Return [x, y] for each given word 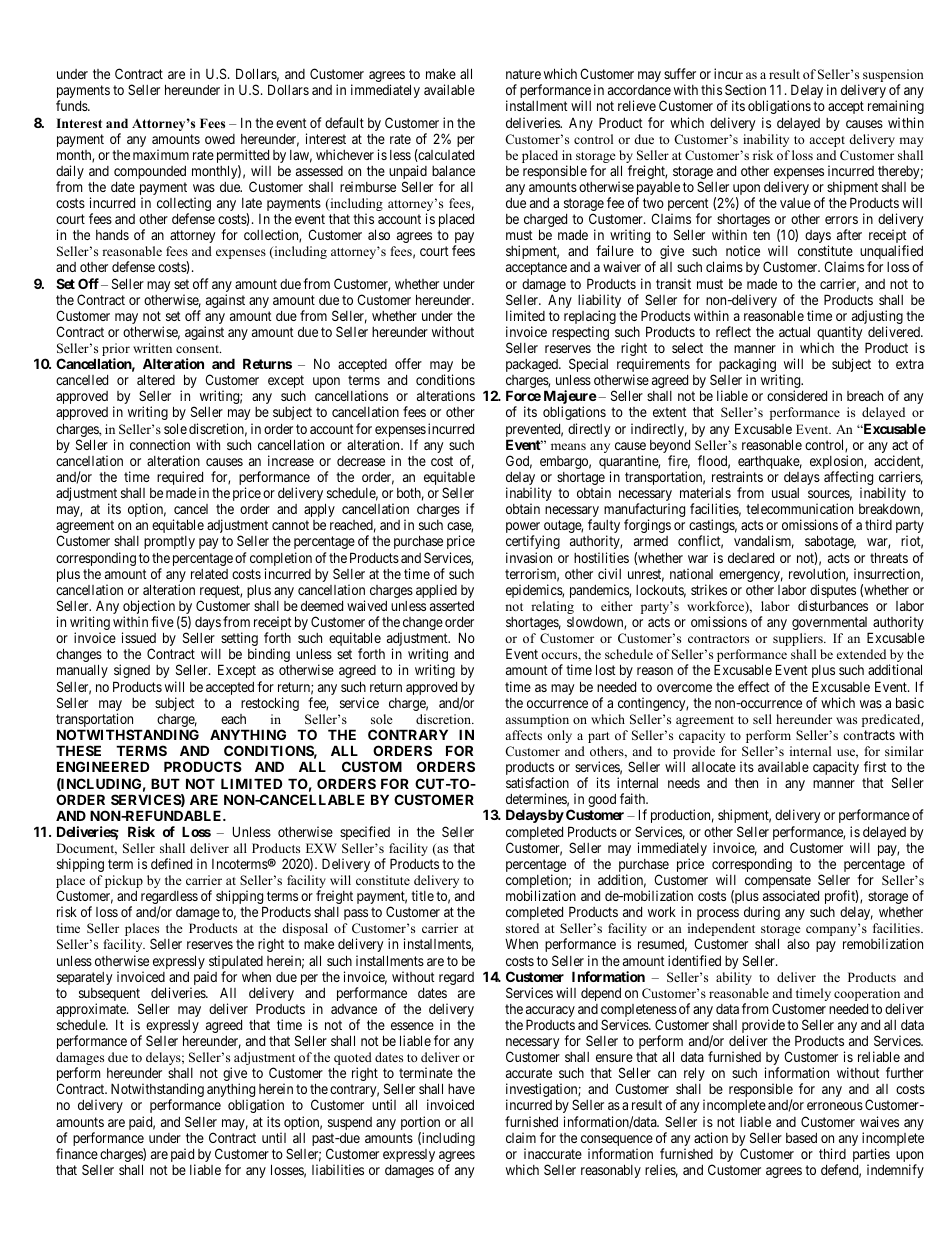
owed [220, 139]
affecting [848, 479]
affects [523, 735]
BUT [165, 783]
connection [160, 444]
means [568, 446]
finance [77, 1153]
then [746, 783]
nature [523, 74]
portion [420, 1124]
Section [745, 89]
